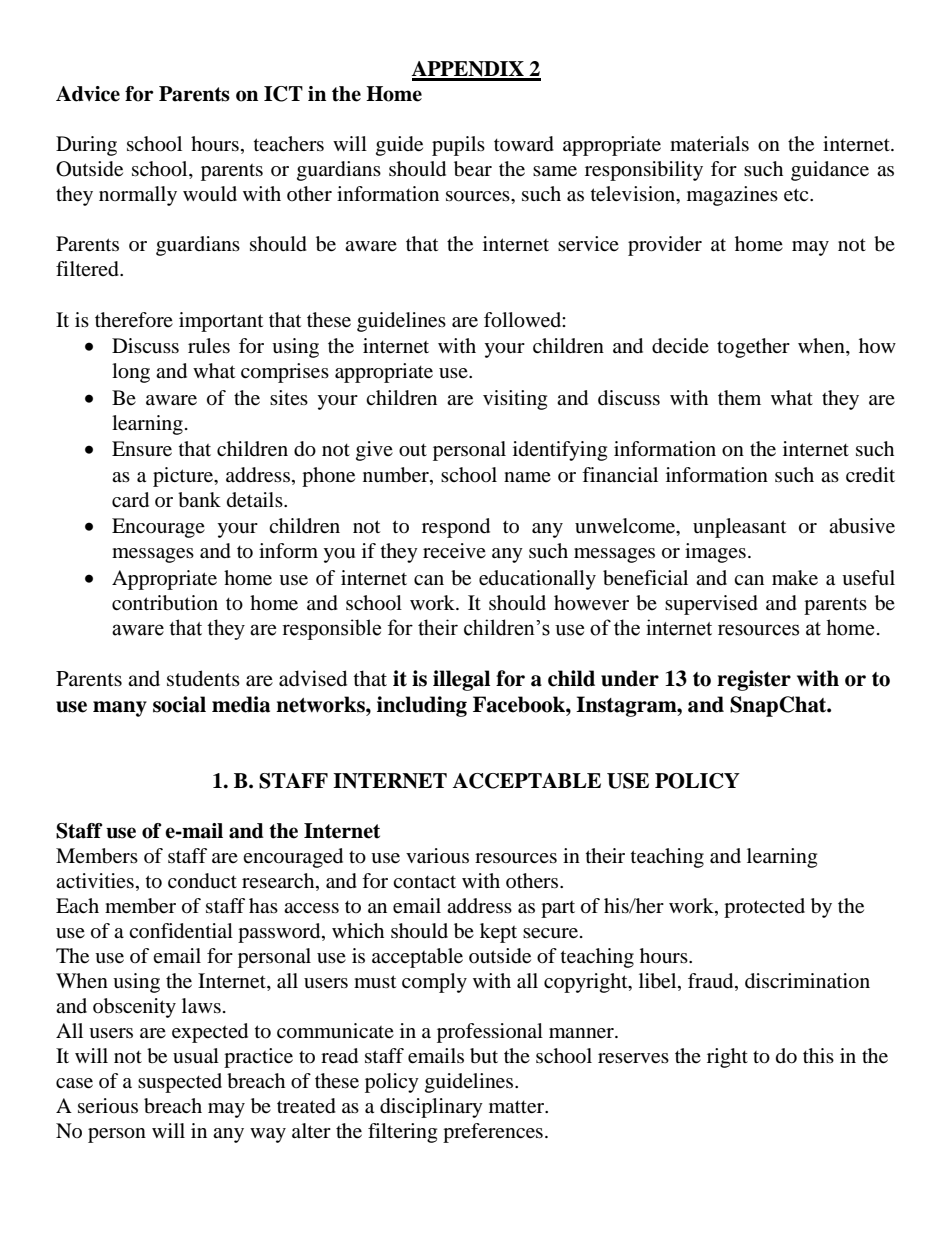 The height and width of the screenshot is (1233, 952). I want to click on pupils, so click(458, 146).
